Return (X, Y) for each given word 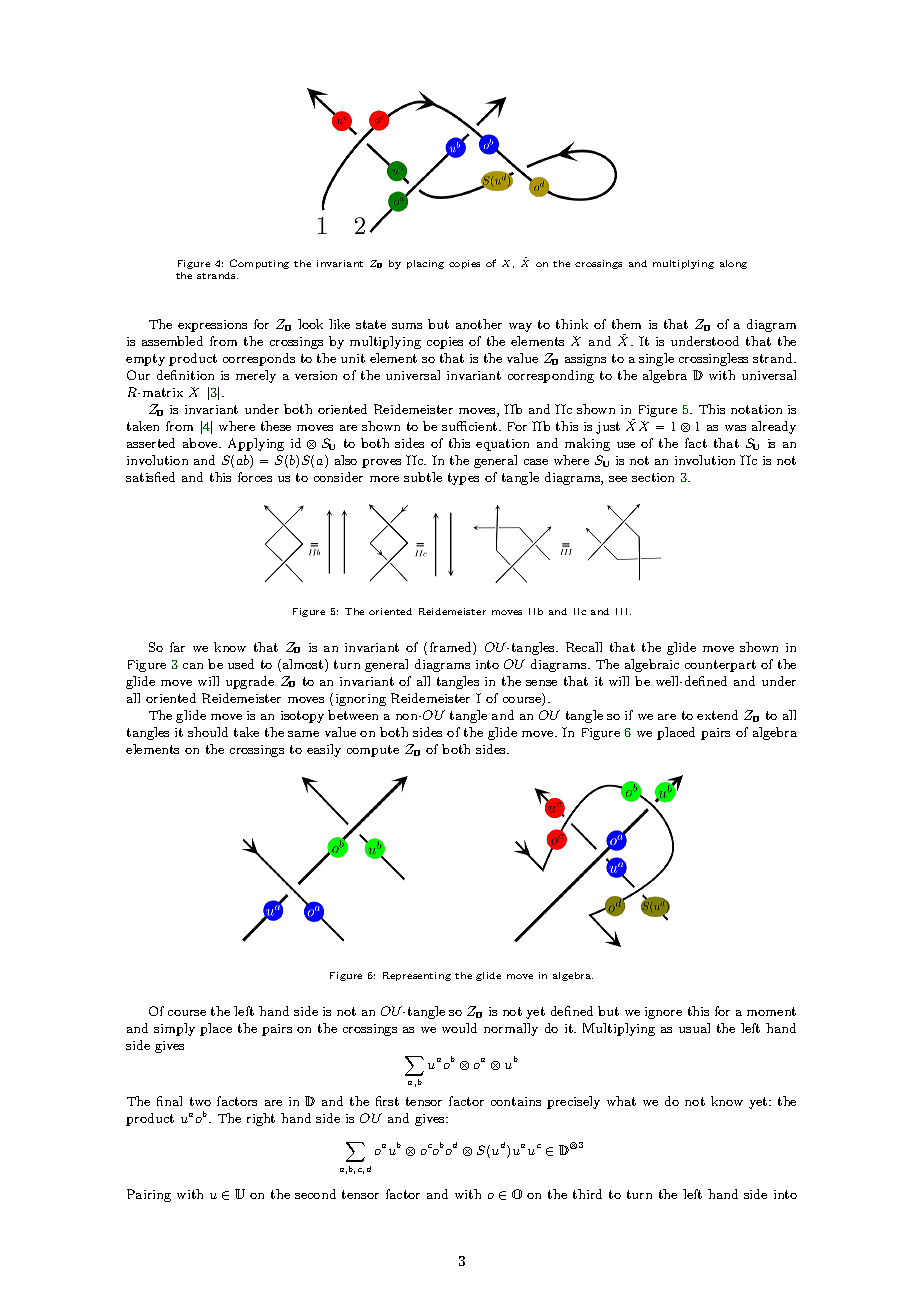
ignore (663, 1013)
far (177, 647)
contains (516, 1101)
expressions (212, 326)
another (479, 324)
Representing (417, 976)
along (733, 264)
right (261, 1119)
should (208, 732)
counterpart (720, 666)
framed (452, 648)
